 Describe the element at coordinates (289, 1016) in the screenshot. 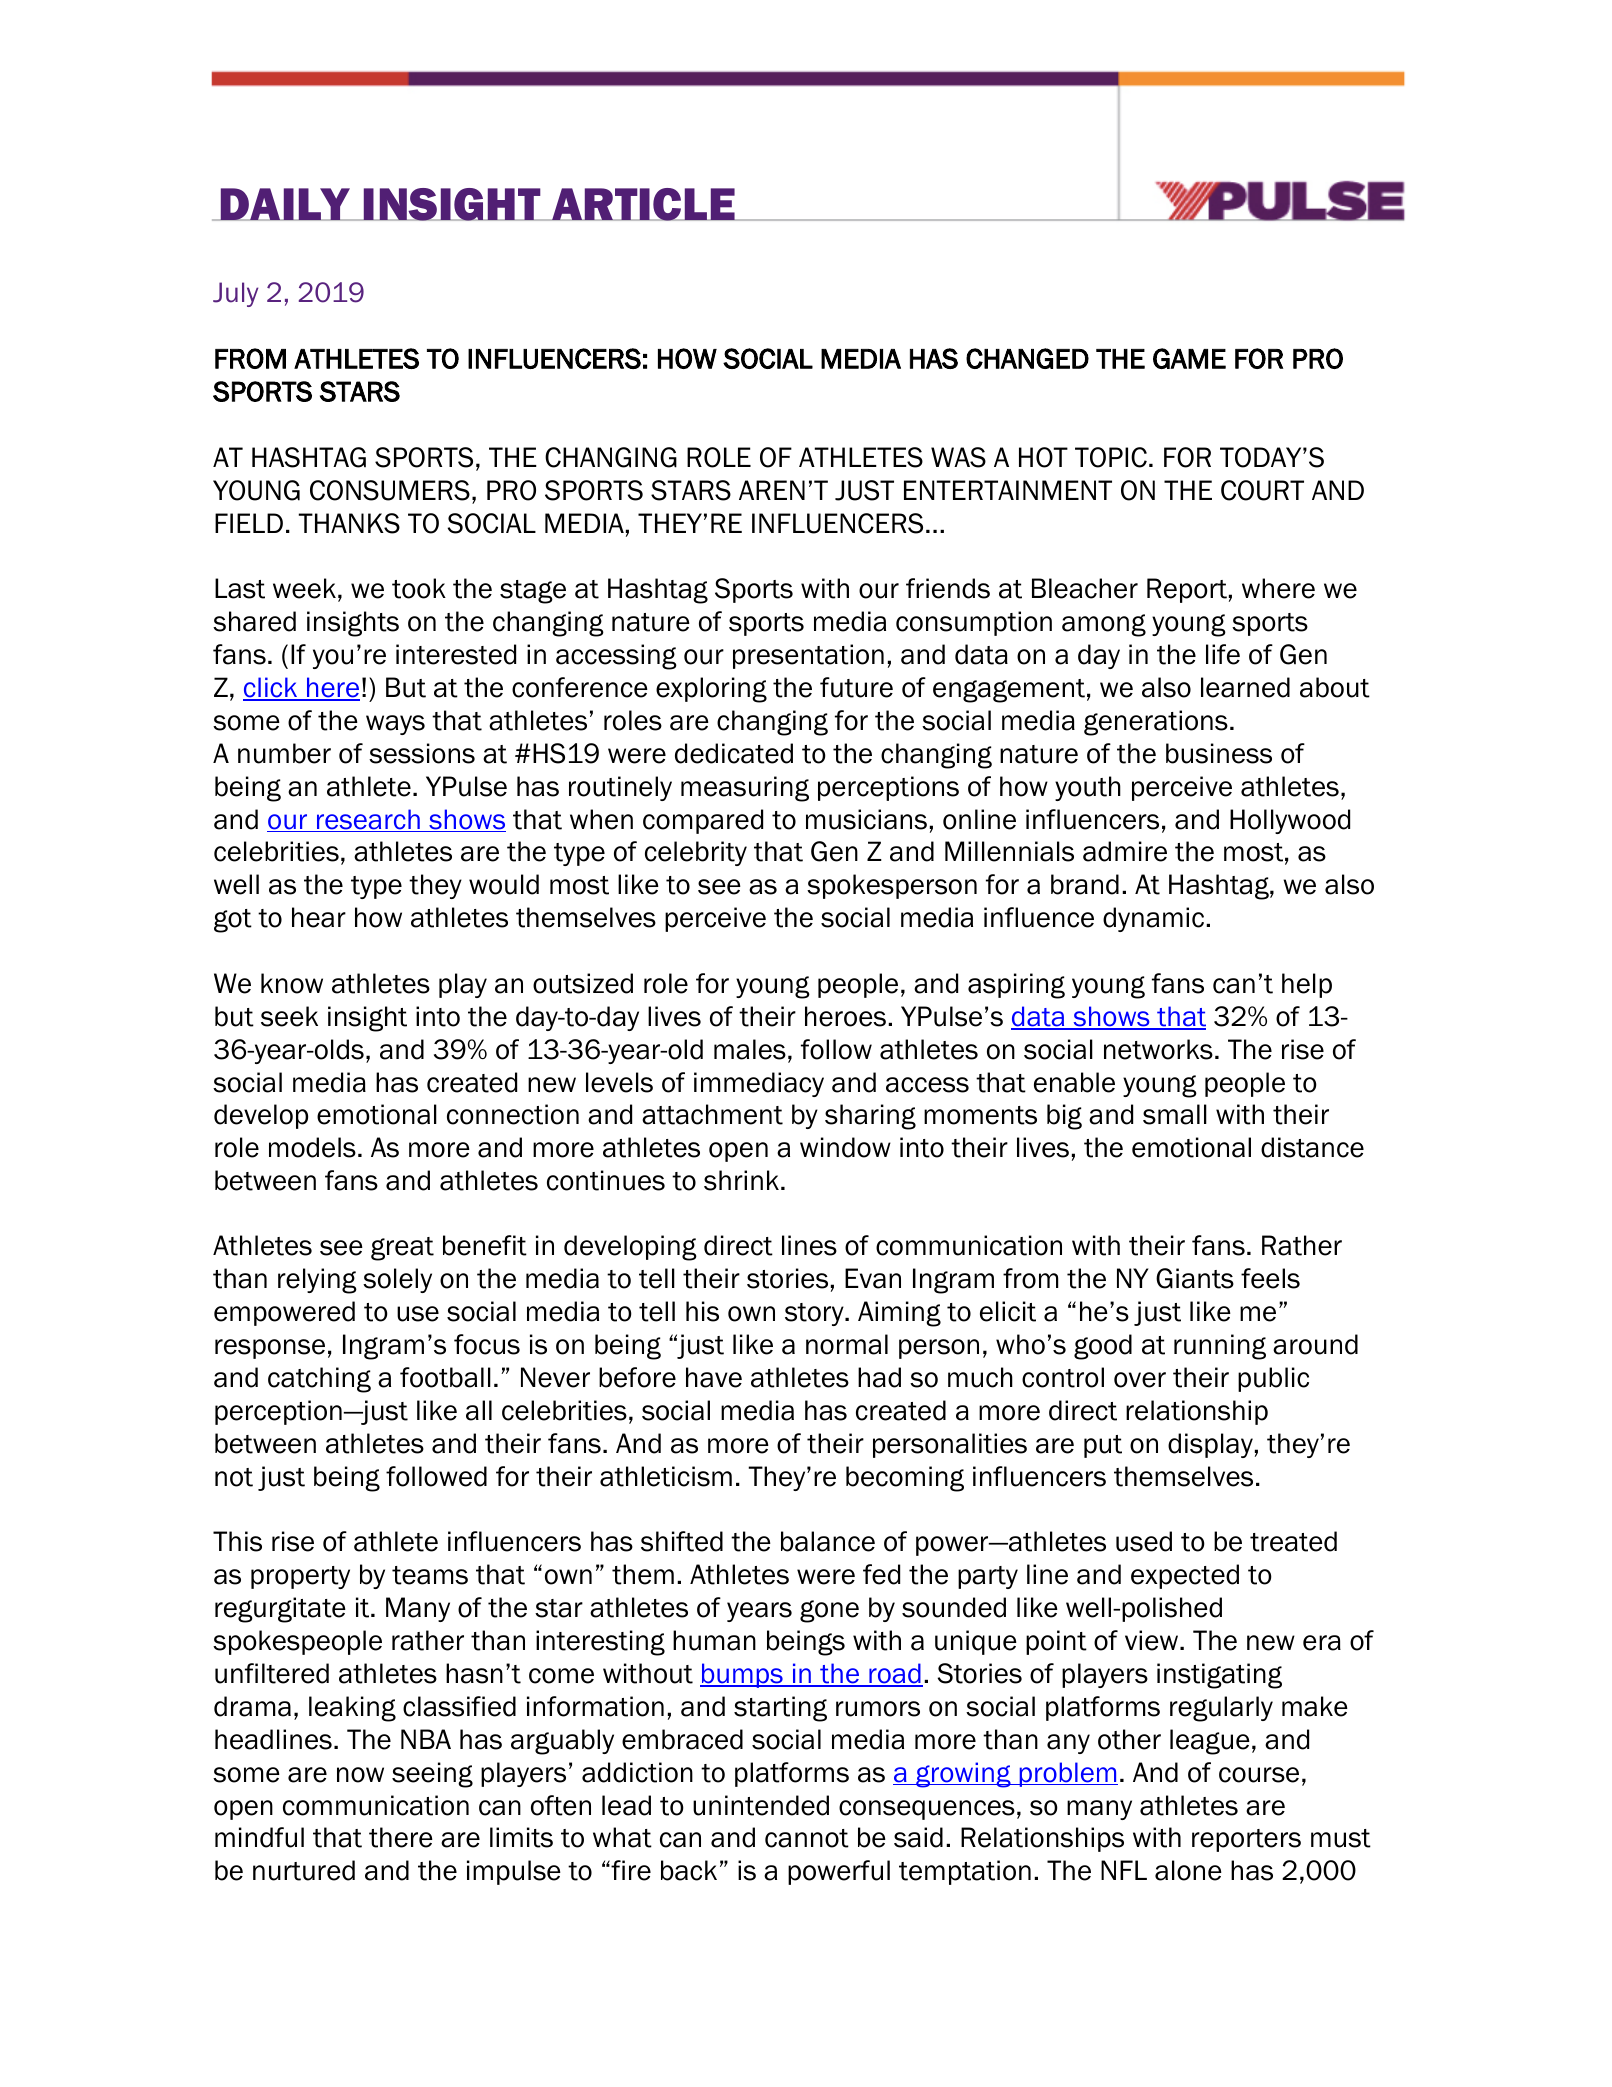

I see `seek` at that location.
